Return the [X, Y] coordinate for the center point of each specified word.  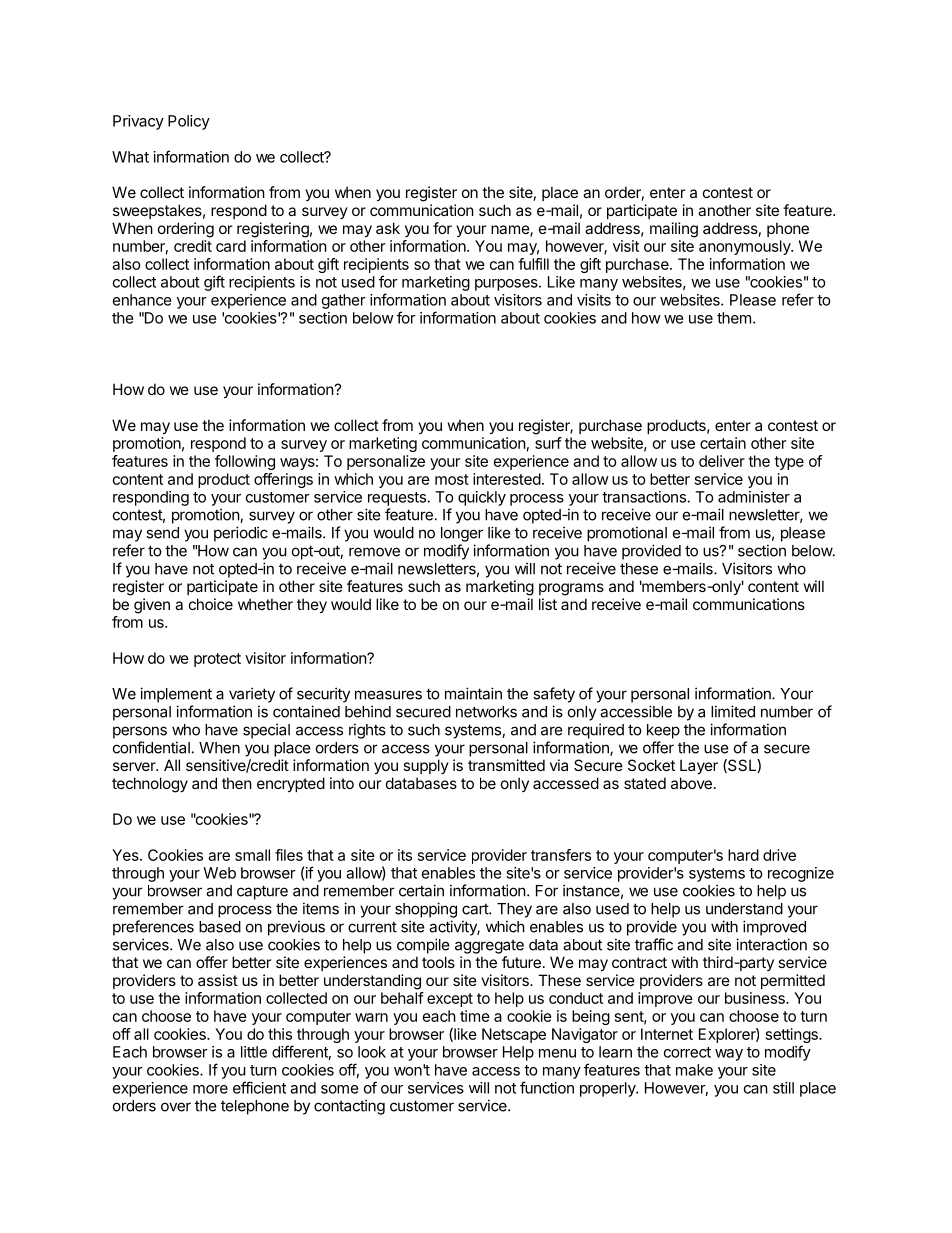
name [511, 231]
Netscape [514, 1035]
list [548, 604]
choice [211, 604]
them [734, 318]
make [694, 1070]
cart [476, 909]
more [210, 1089]
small [252, 855]
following [245, 462]
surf [548, 443]
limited [733, 711]
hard [743, 855]
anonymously [746, 247]
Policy [189, 122]
